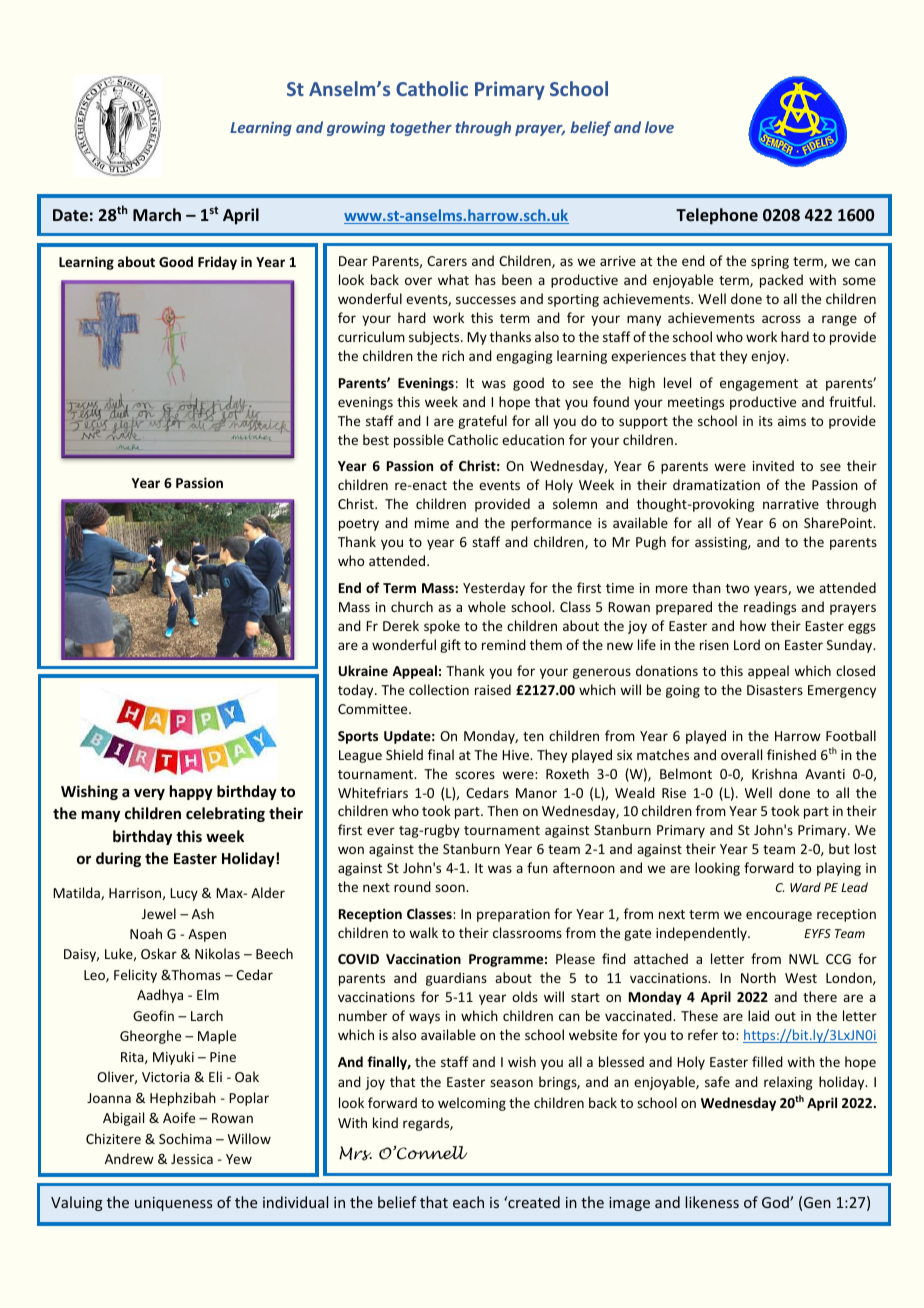  I want to click on celebrating, so click(225, 814).
